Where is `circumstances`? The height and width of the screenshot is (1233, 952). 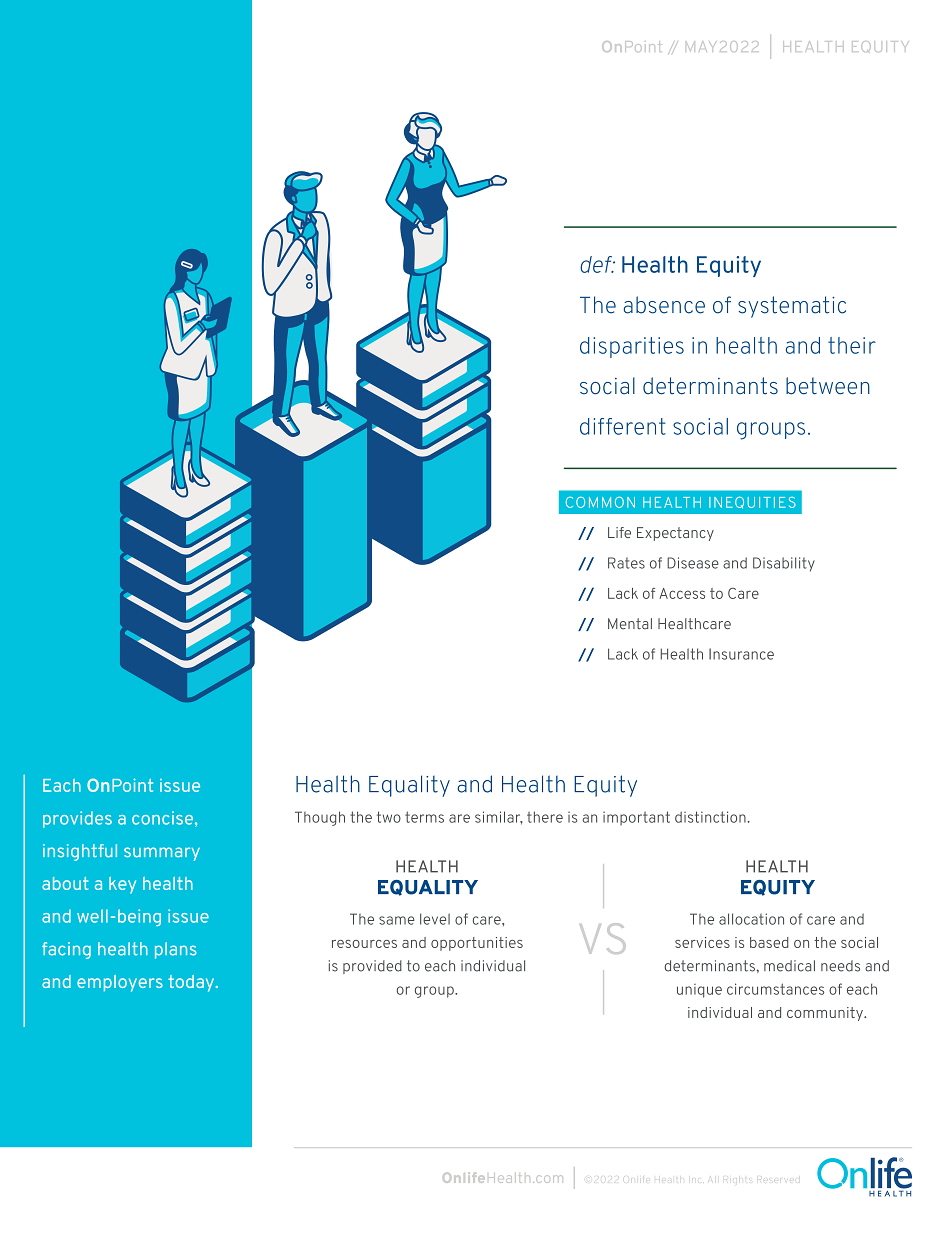
circumstances is located at coordinates (775, 989).
